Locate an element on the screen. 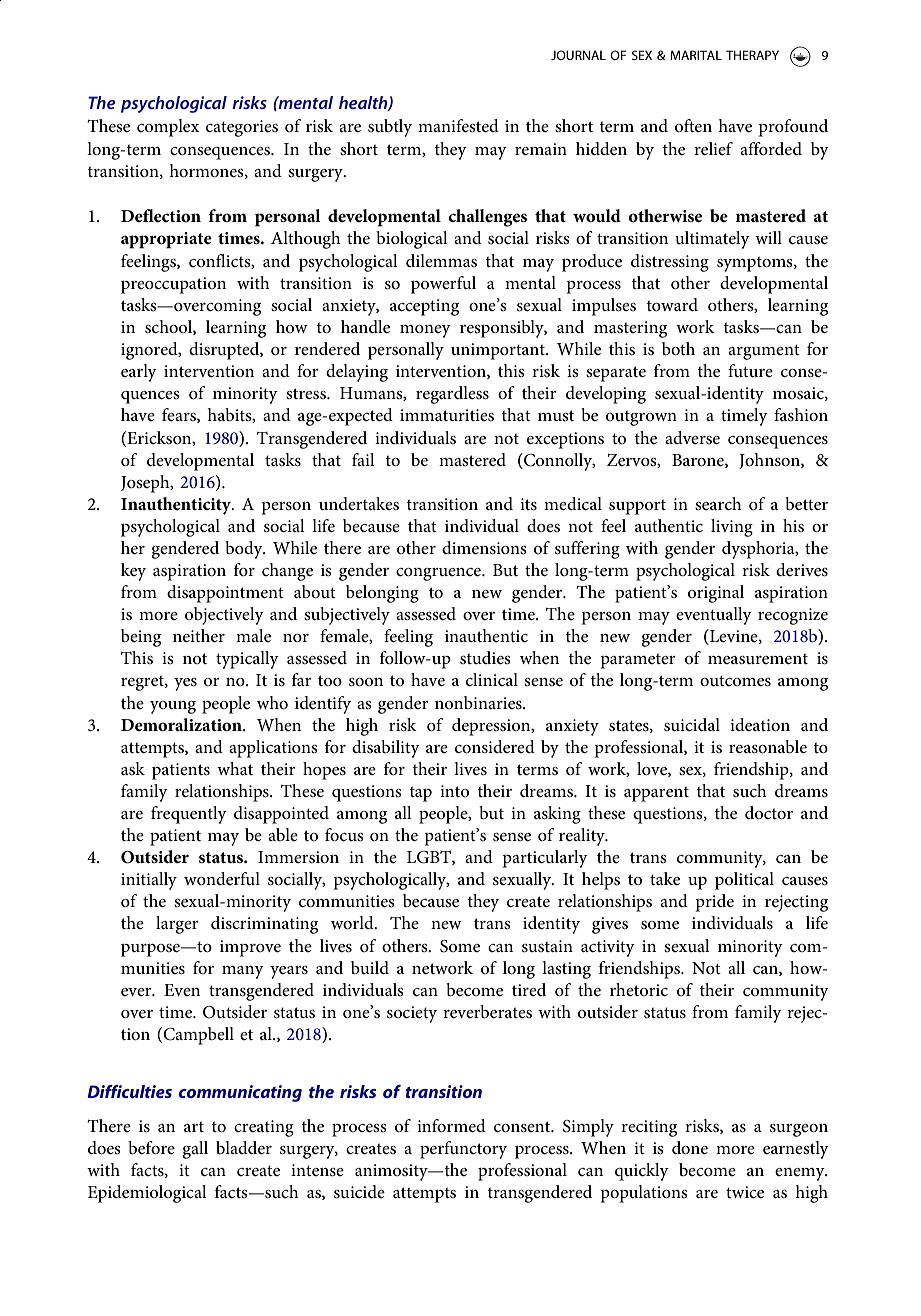 This screenshot has width=921, height=1316. gall is located at coordinates (195, 1150).
